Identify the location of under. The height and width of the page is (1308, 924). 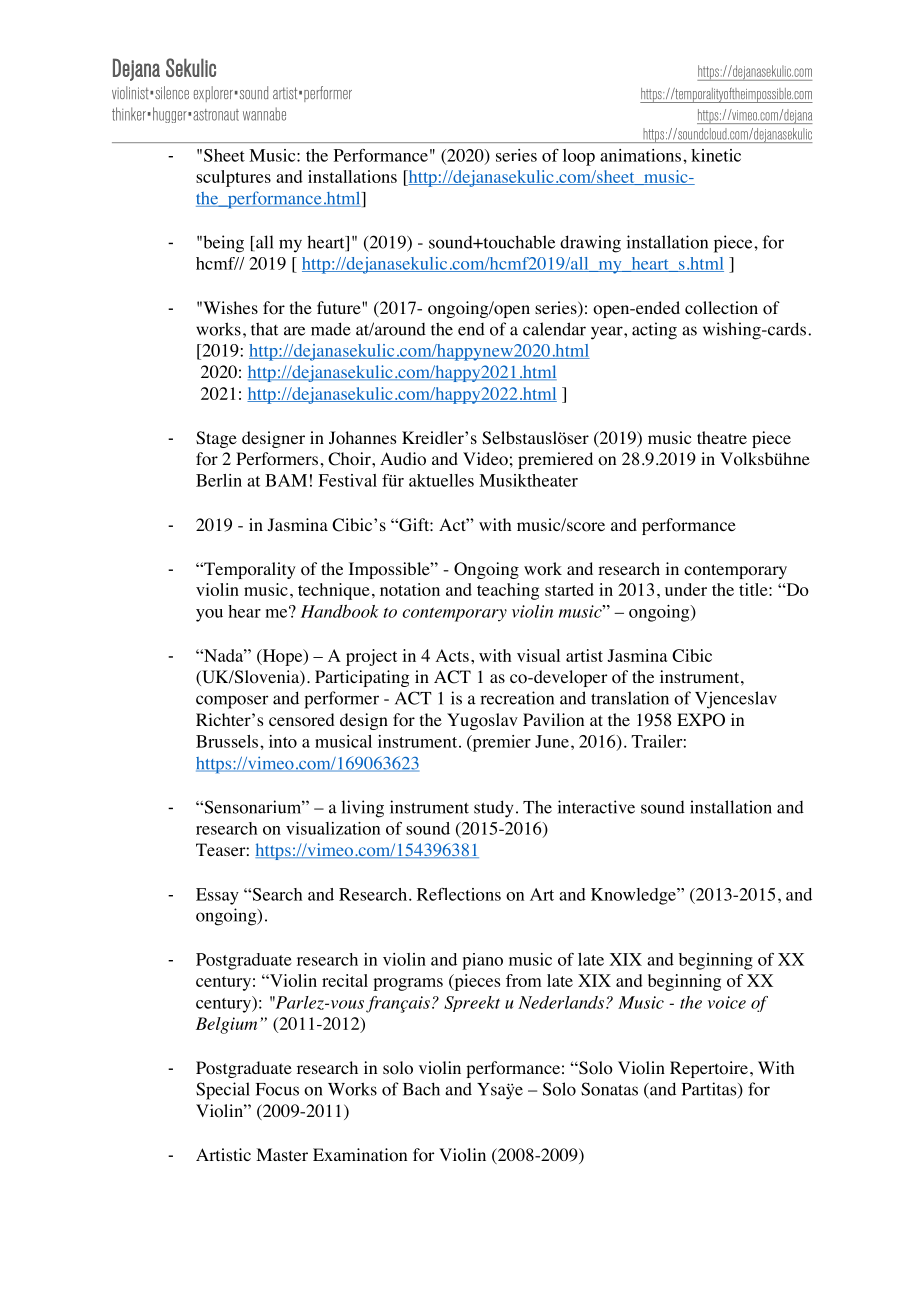
(686, 589).
